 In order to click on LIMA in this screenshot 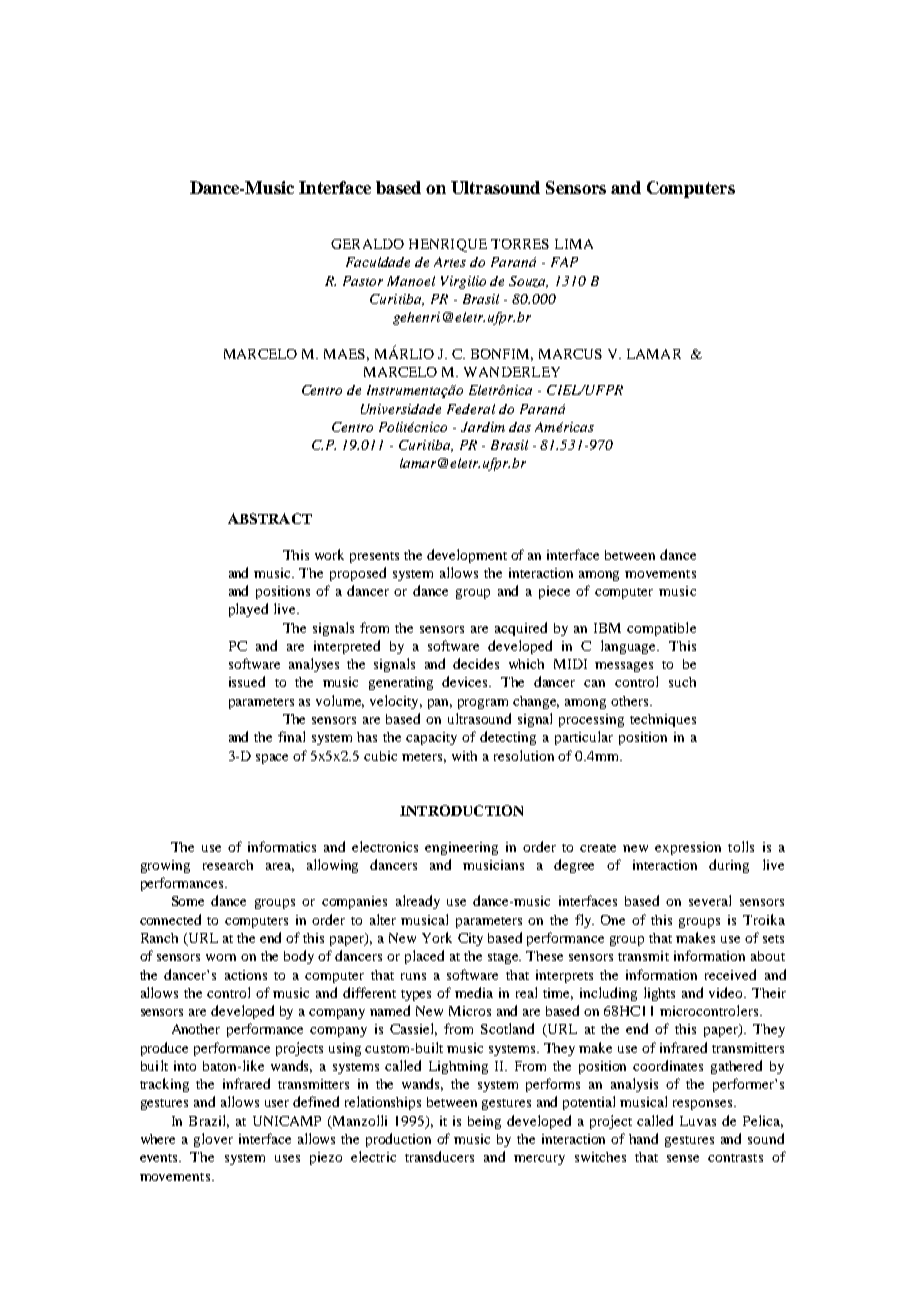, I will do `click(574, 244)`.
